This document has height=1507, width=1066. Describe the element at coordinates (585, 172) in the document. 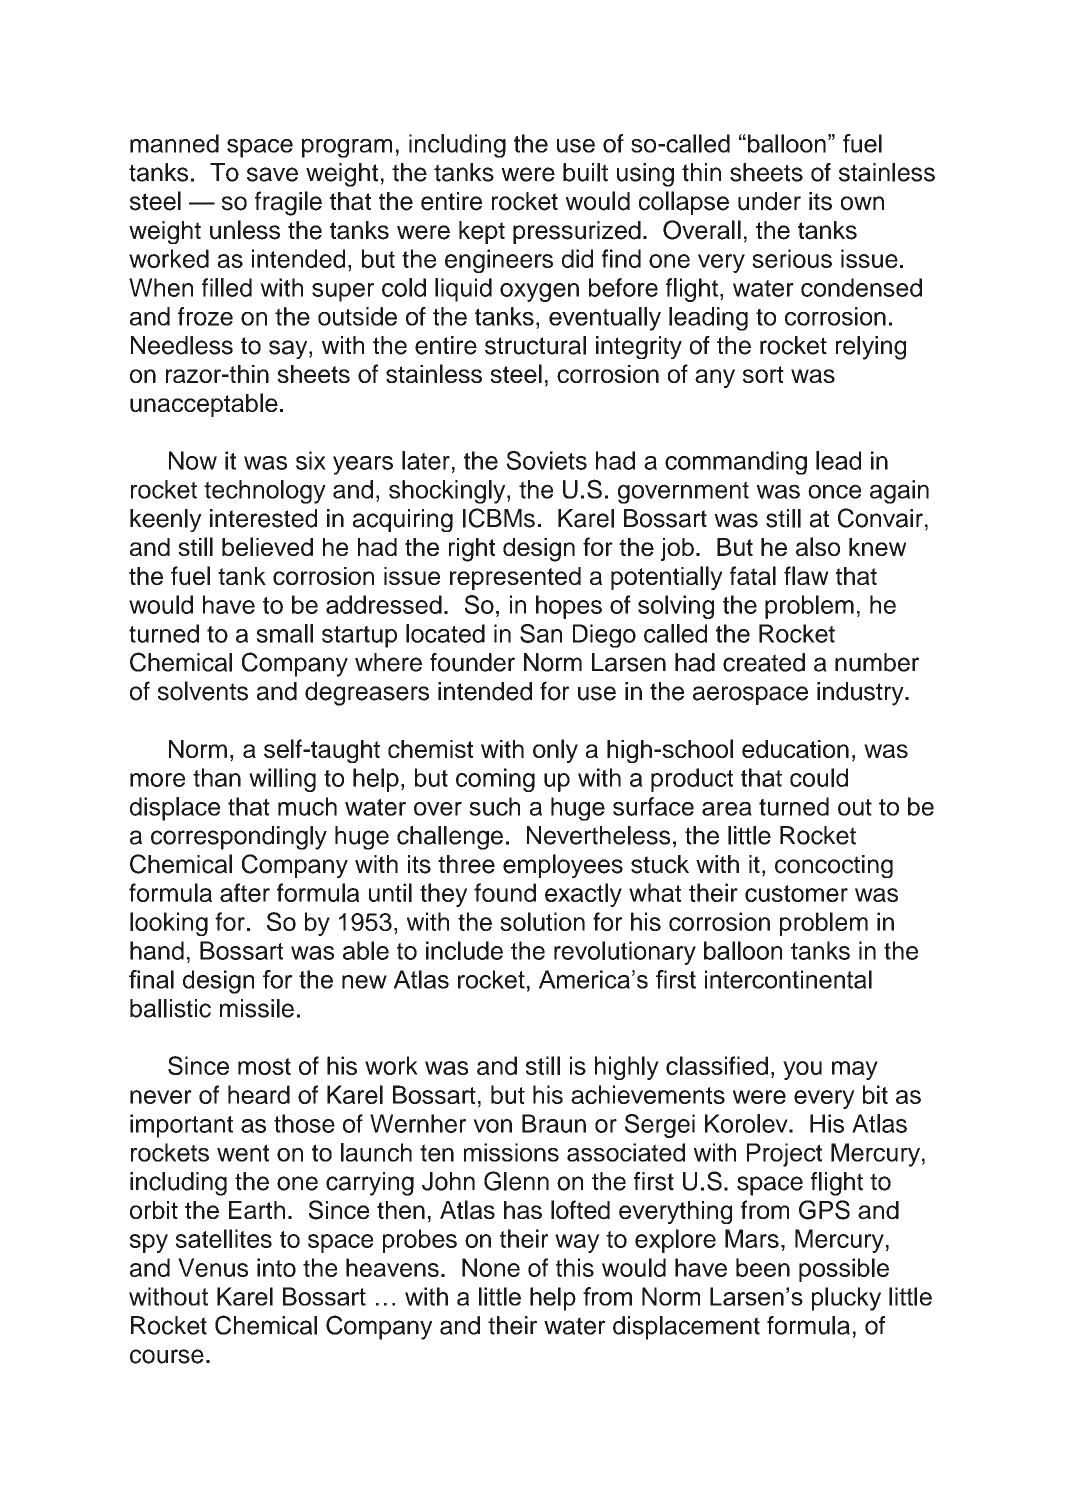

I see `built` at that location.
